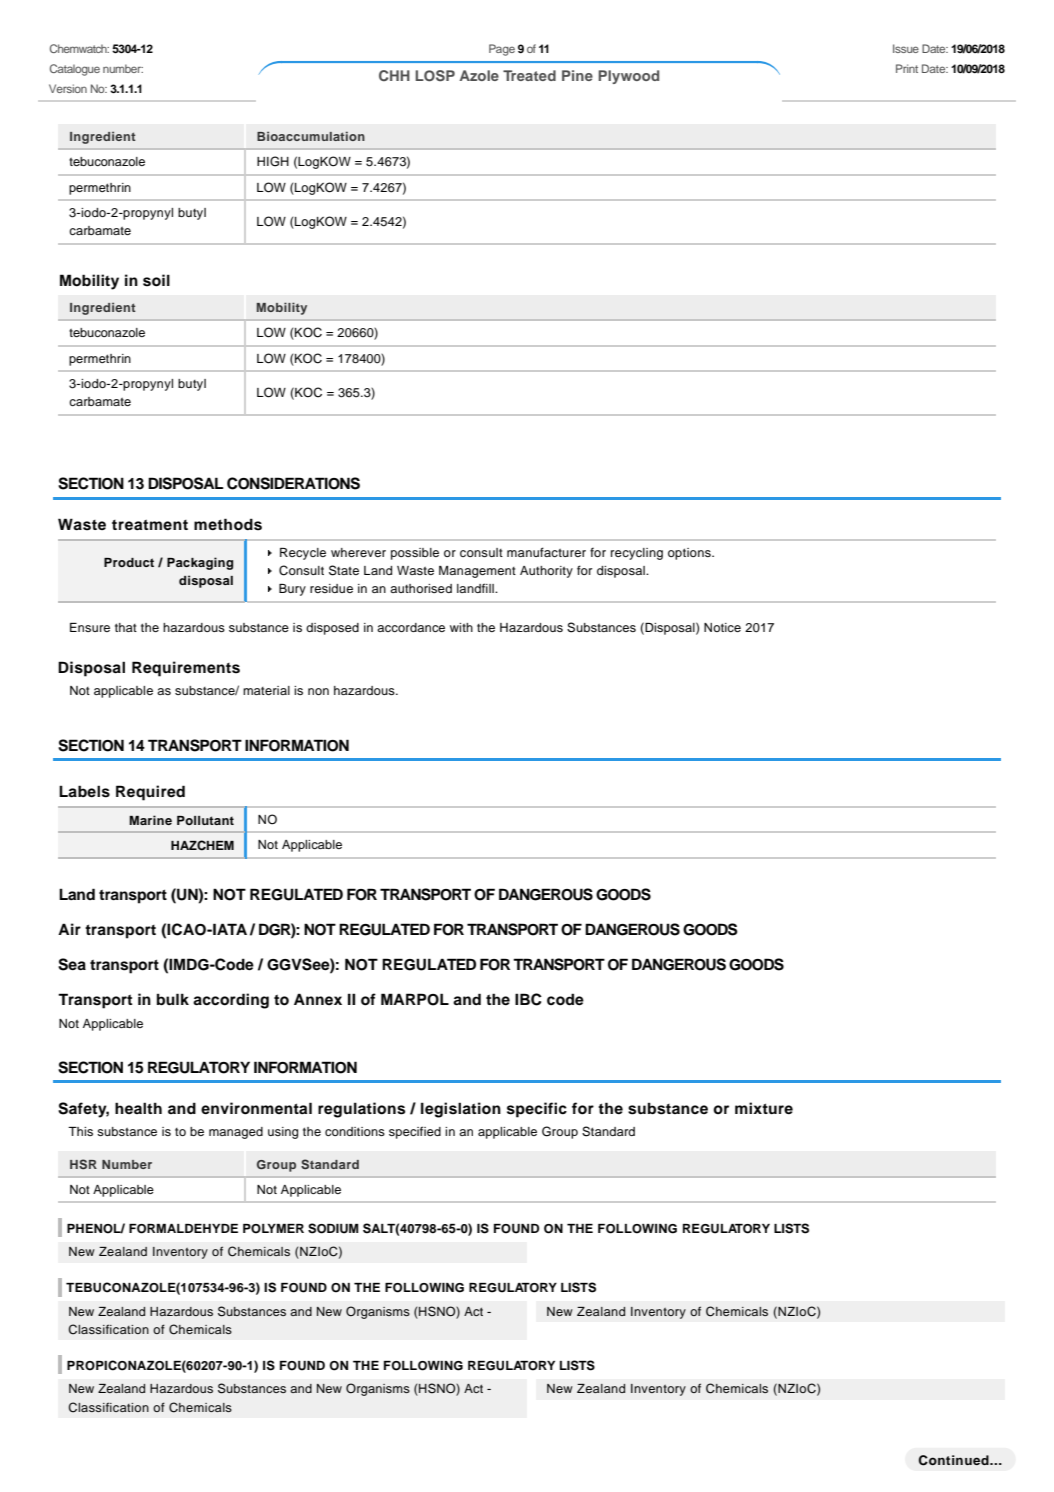  Describe the element at coordinates (75, 70) in the screenshot. I see `Catalogue` at that location.
